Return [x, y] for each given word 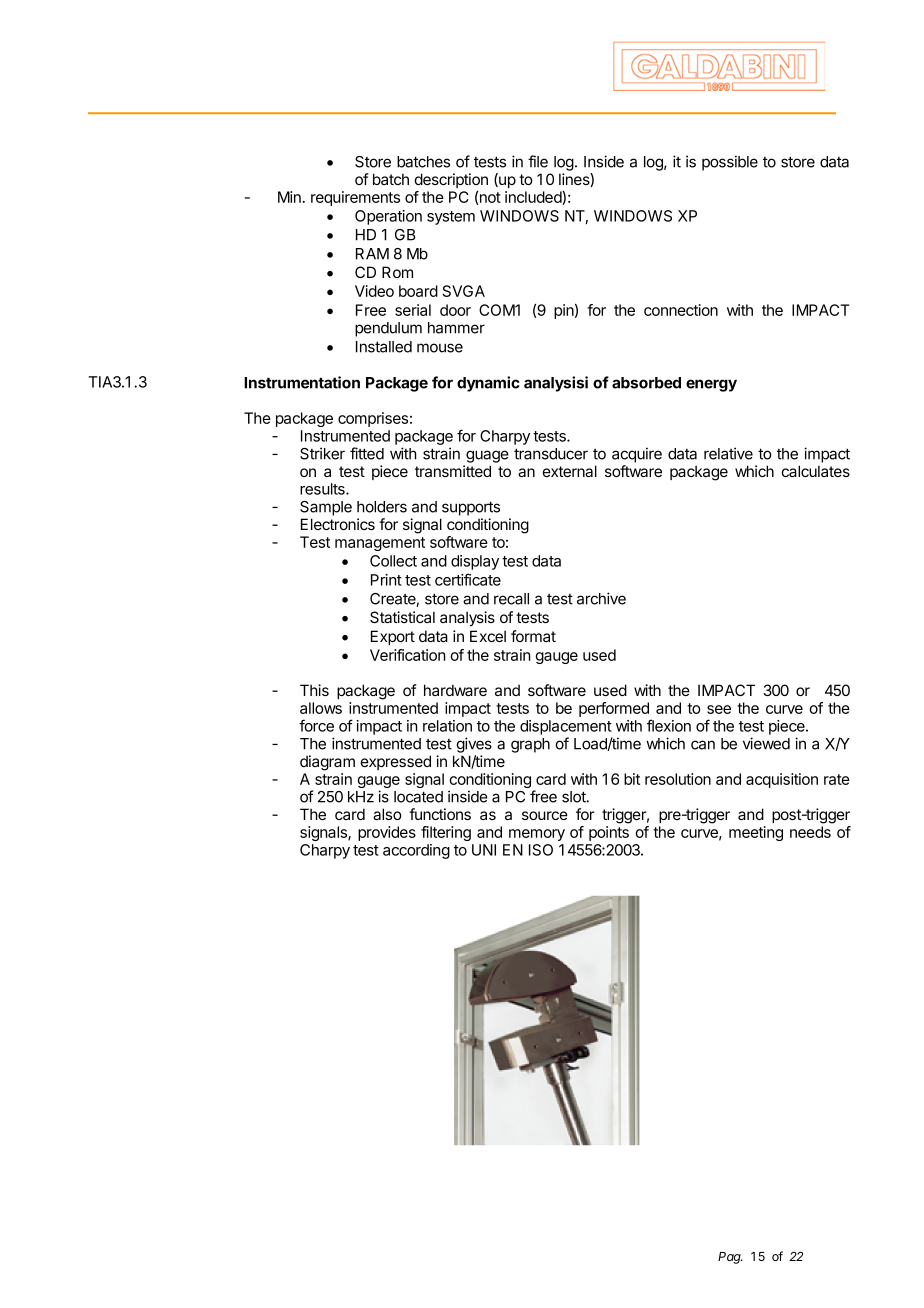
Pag [730, 1258]
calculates [816, 471]
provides [387, 833]
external [570, 471]
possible [730, 163]
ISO [541, 850]
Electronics [338, 524]
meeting [756, 833]
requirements [355, 198]
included [534, 198]
